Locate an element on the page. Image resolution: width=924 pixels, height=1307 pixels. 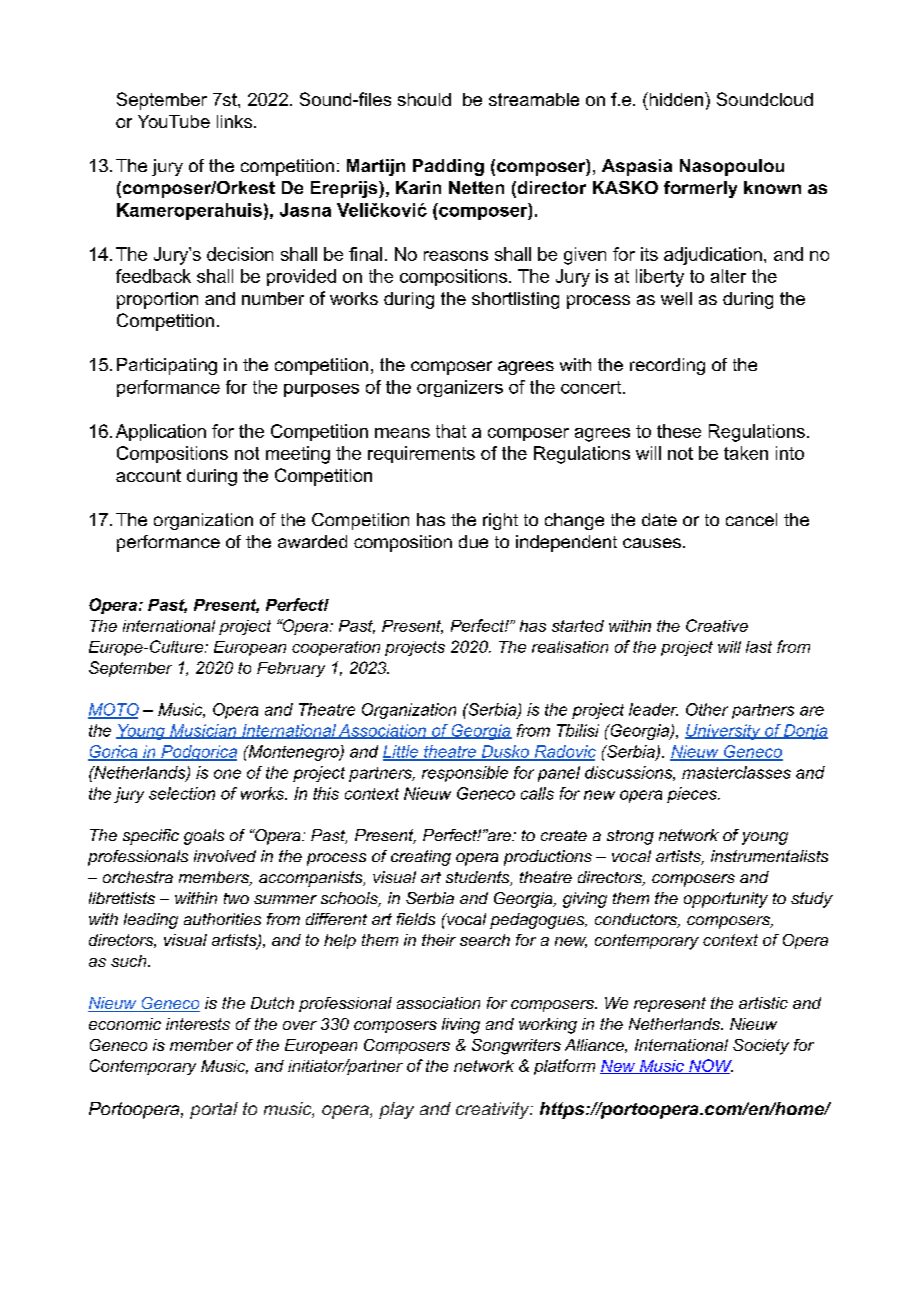
hidden is located at coordinates (675, 99).
